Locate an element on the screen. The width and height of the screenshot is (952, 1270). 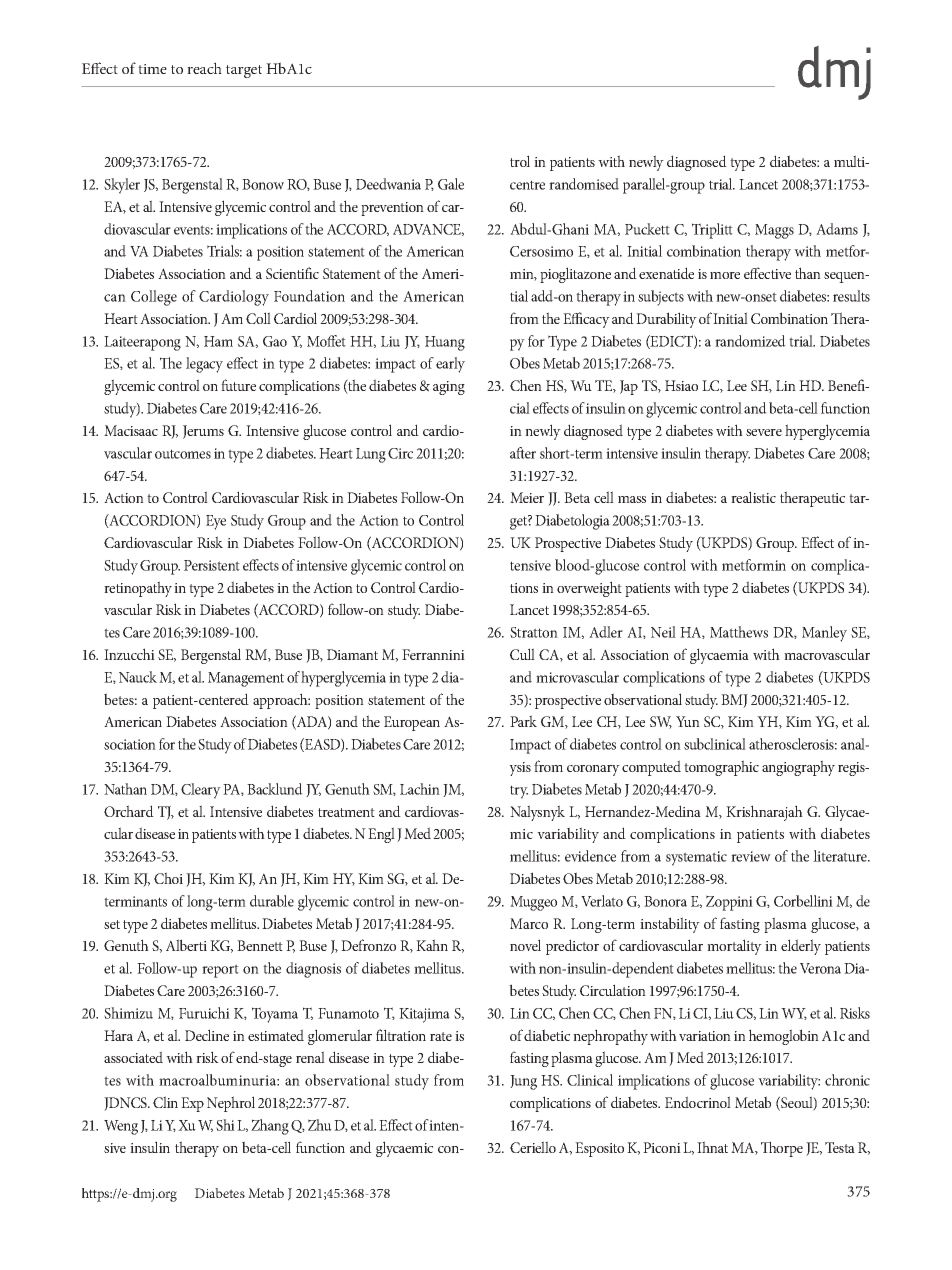
Gale is located at coordinates (451, 184).
